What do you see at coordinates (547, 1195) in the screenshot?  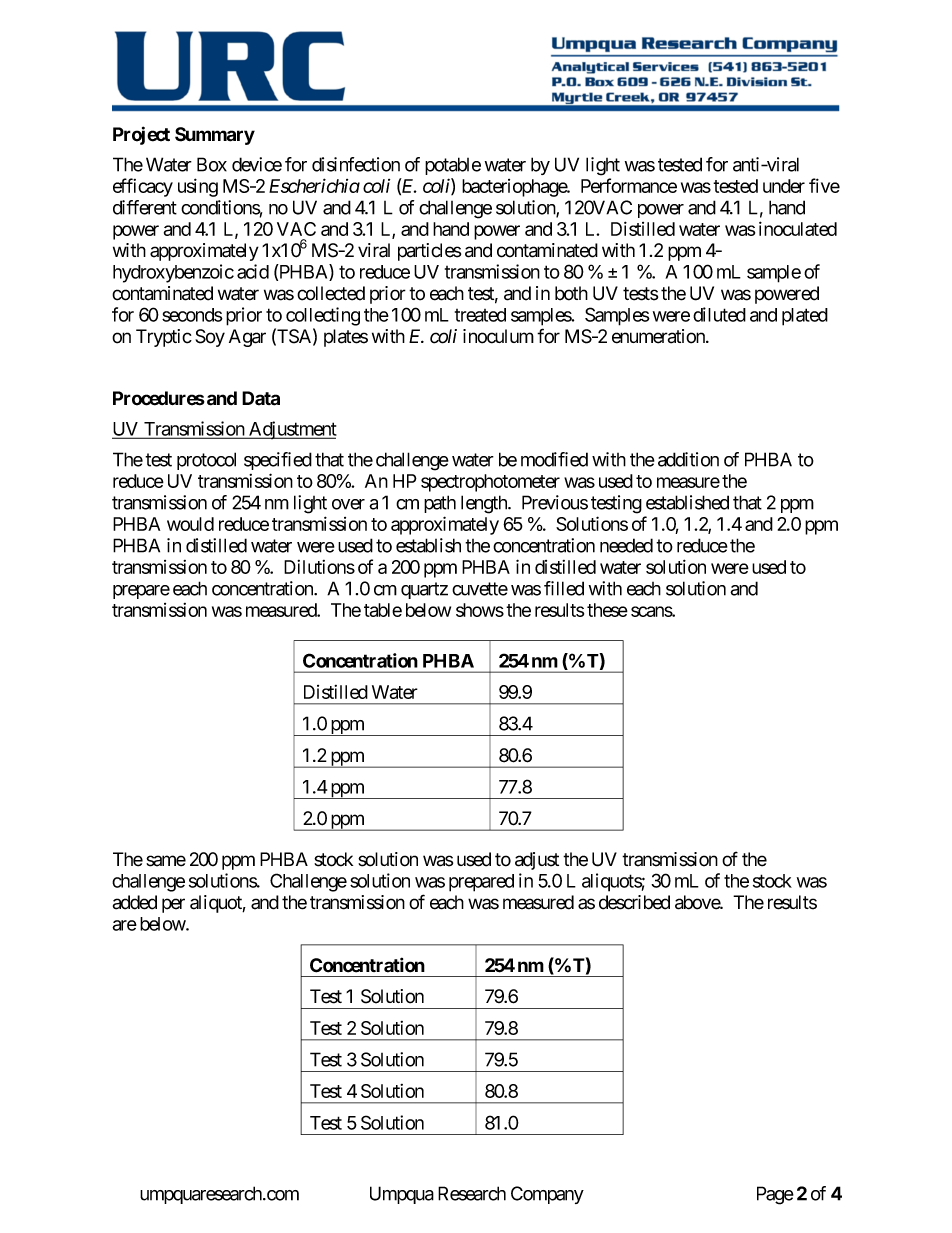 I see `Company` at bounding box center [547, 1195].
